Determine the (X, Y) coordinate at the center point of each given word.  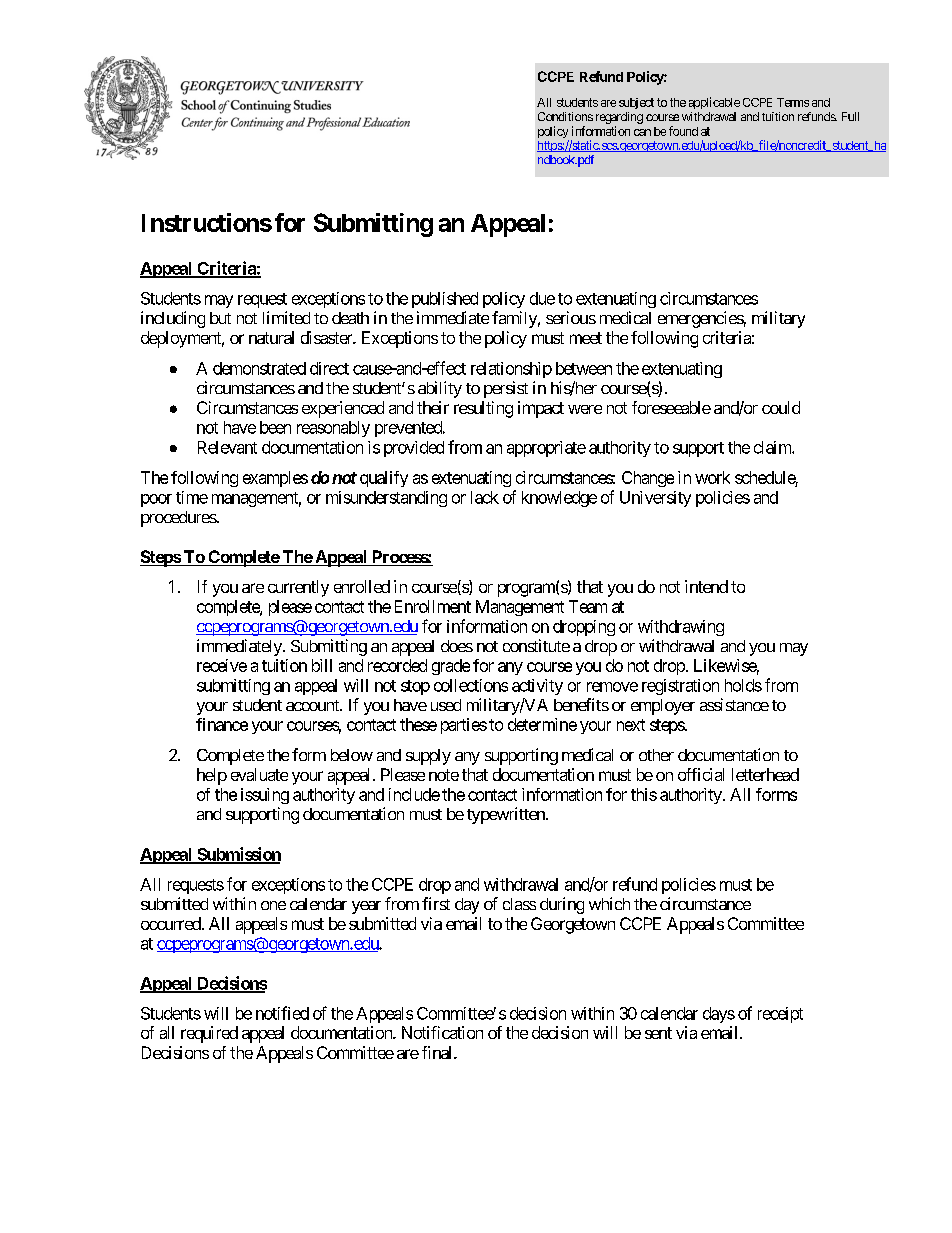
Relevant (227, 447)
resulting (483, 409)
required (209, 1034)
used (446, 705)
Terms (793, 102)
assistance (734, 704)
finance (222, 724)
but (220, 318)
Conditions (565, 116)
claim (773, 447)
